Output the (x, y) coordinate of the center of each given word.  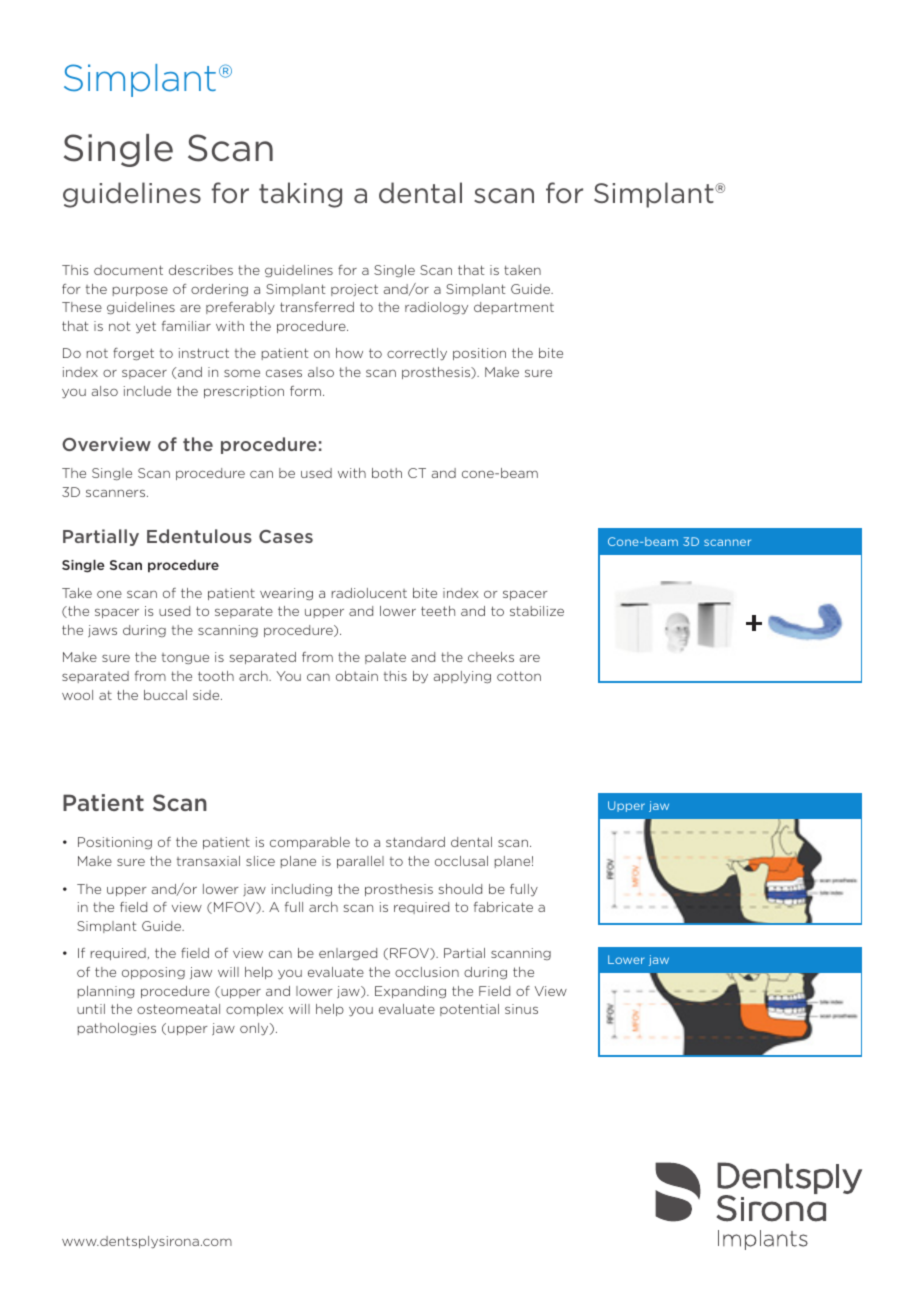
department (514, 308)
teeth (438, 611)
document (128, 270)
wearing (286, 594)
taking (300, 195)
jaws (102, 631)
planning (106, 992)
